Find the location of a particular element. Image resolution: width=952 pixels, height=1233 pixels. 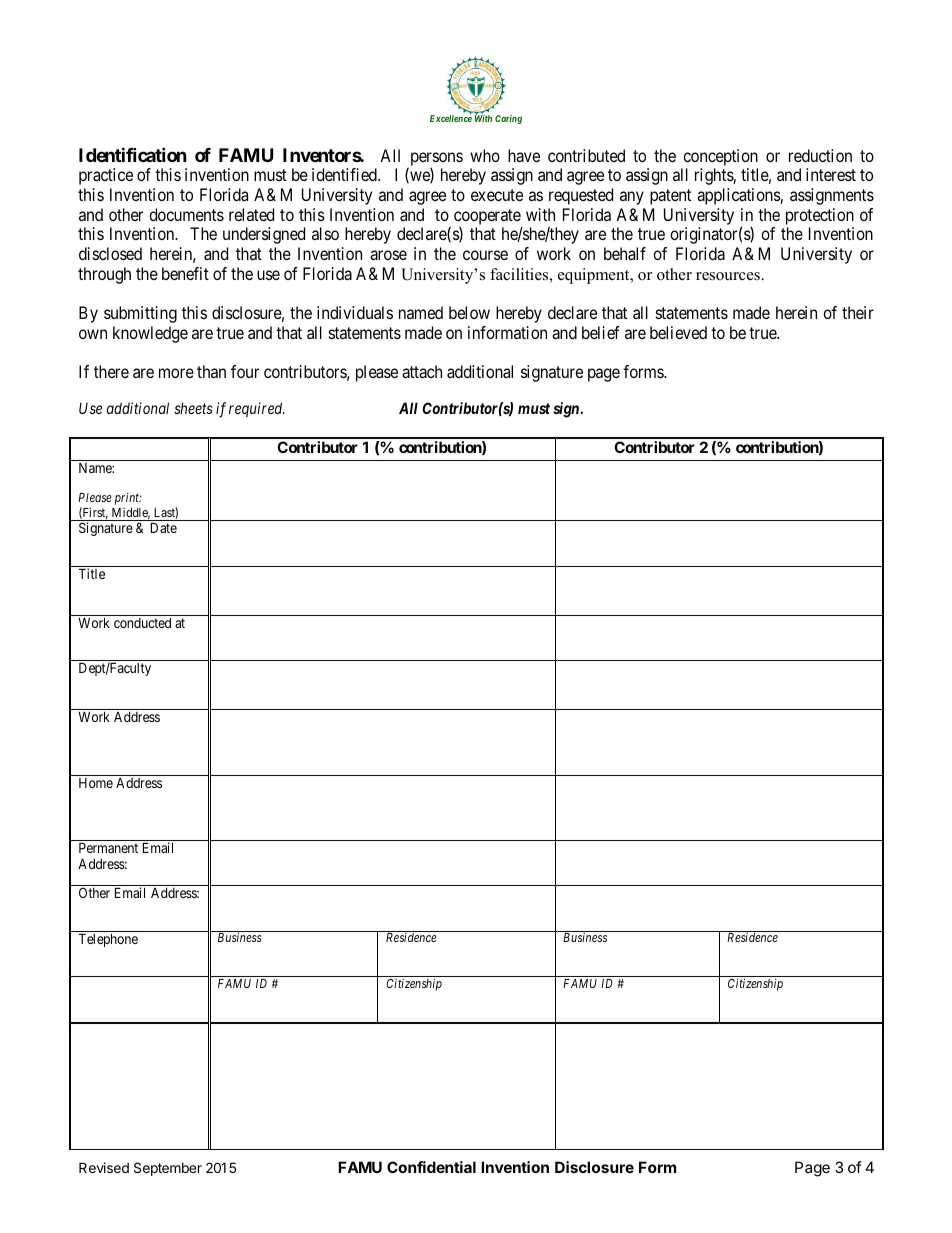

Identification is located at coordinates (133, 154).
